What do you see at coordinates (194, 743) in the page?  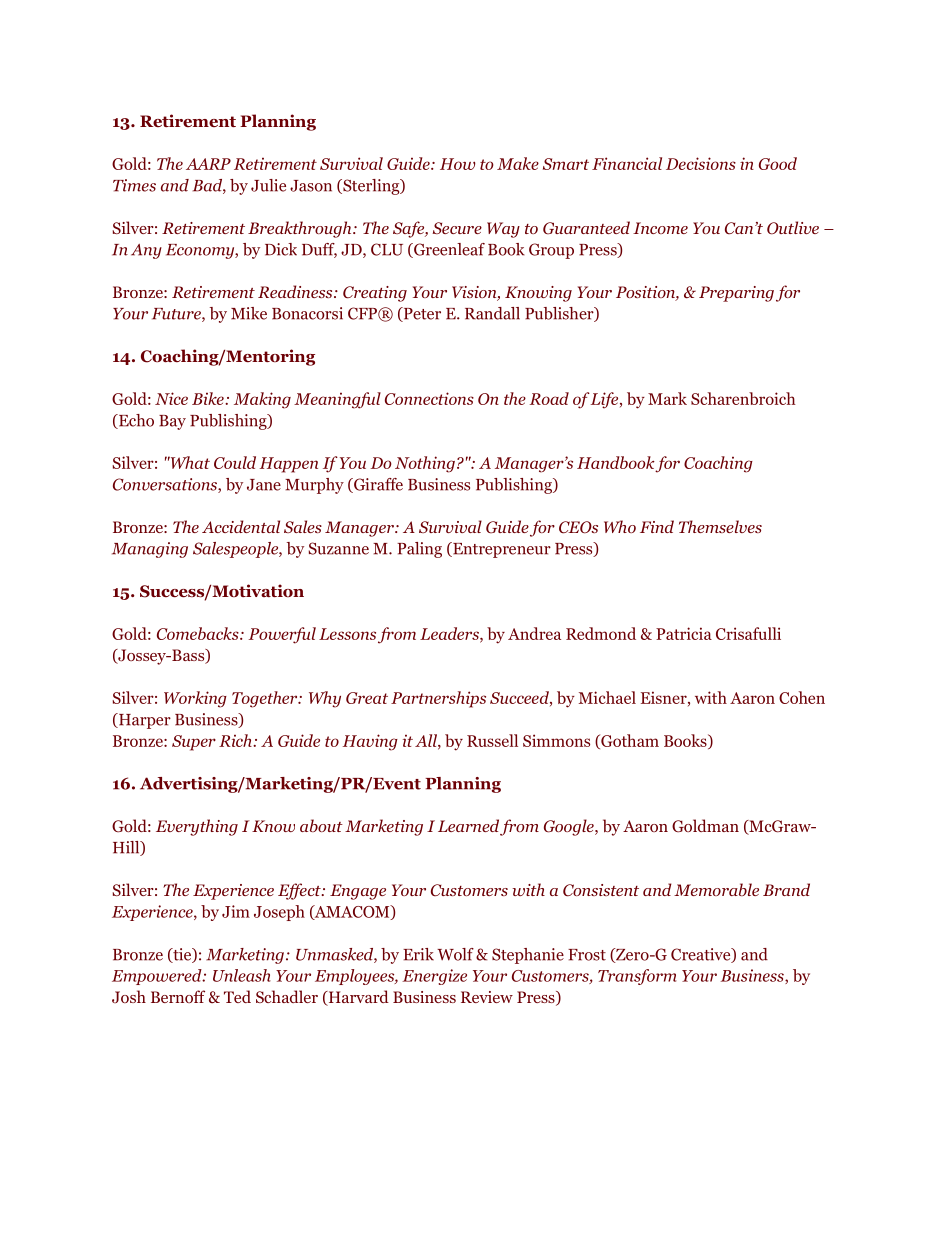 I see `Super` at bounding box center [194, 743].
